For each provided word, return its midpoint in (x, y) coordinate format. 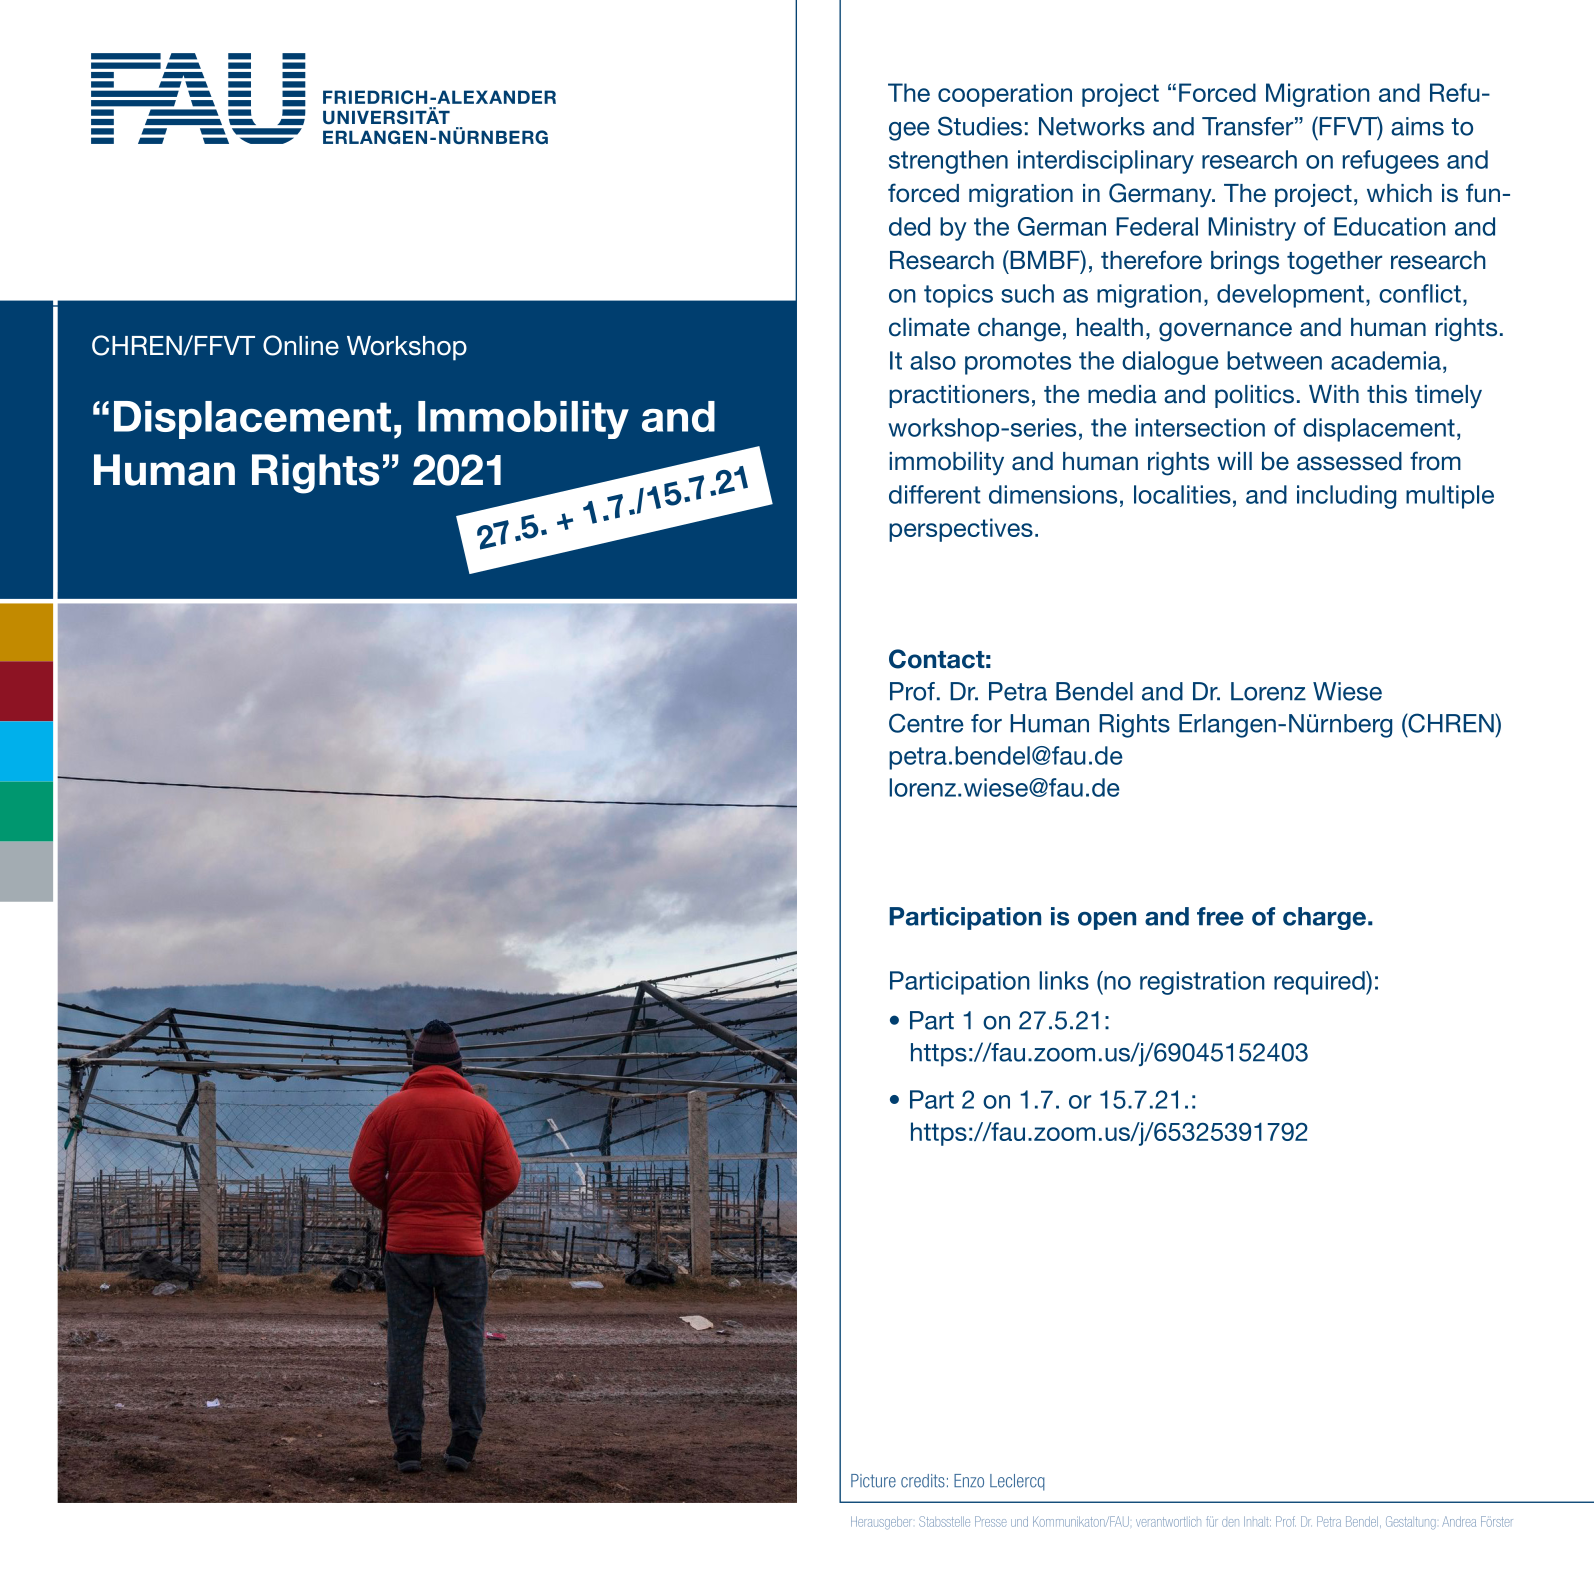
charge (1324, 918)
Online (301, 345)
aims (1417, 126)
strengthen (948, 162)
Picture (873, 1481)
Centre (926, 723)
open (1107, 921)
